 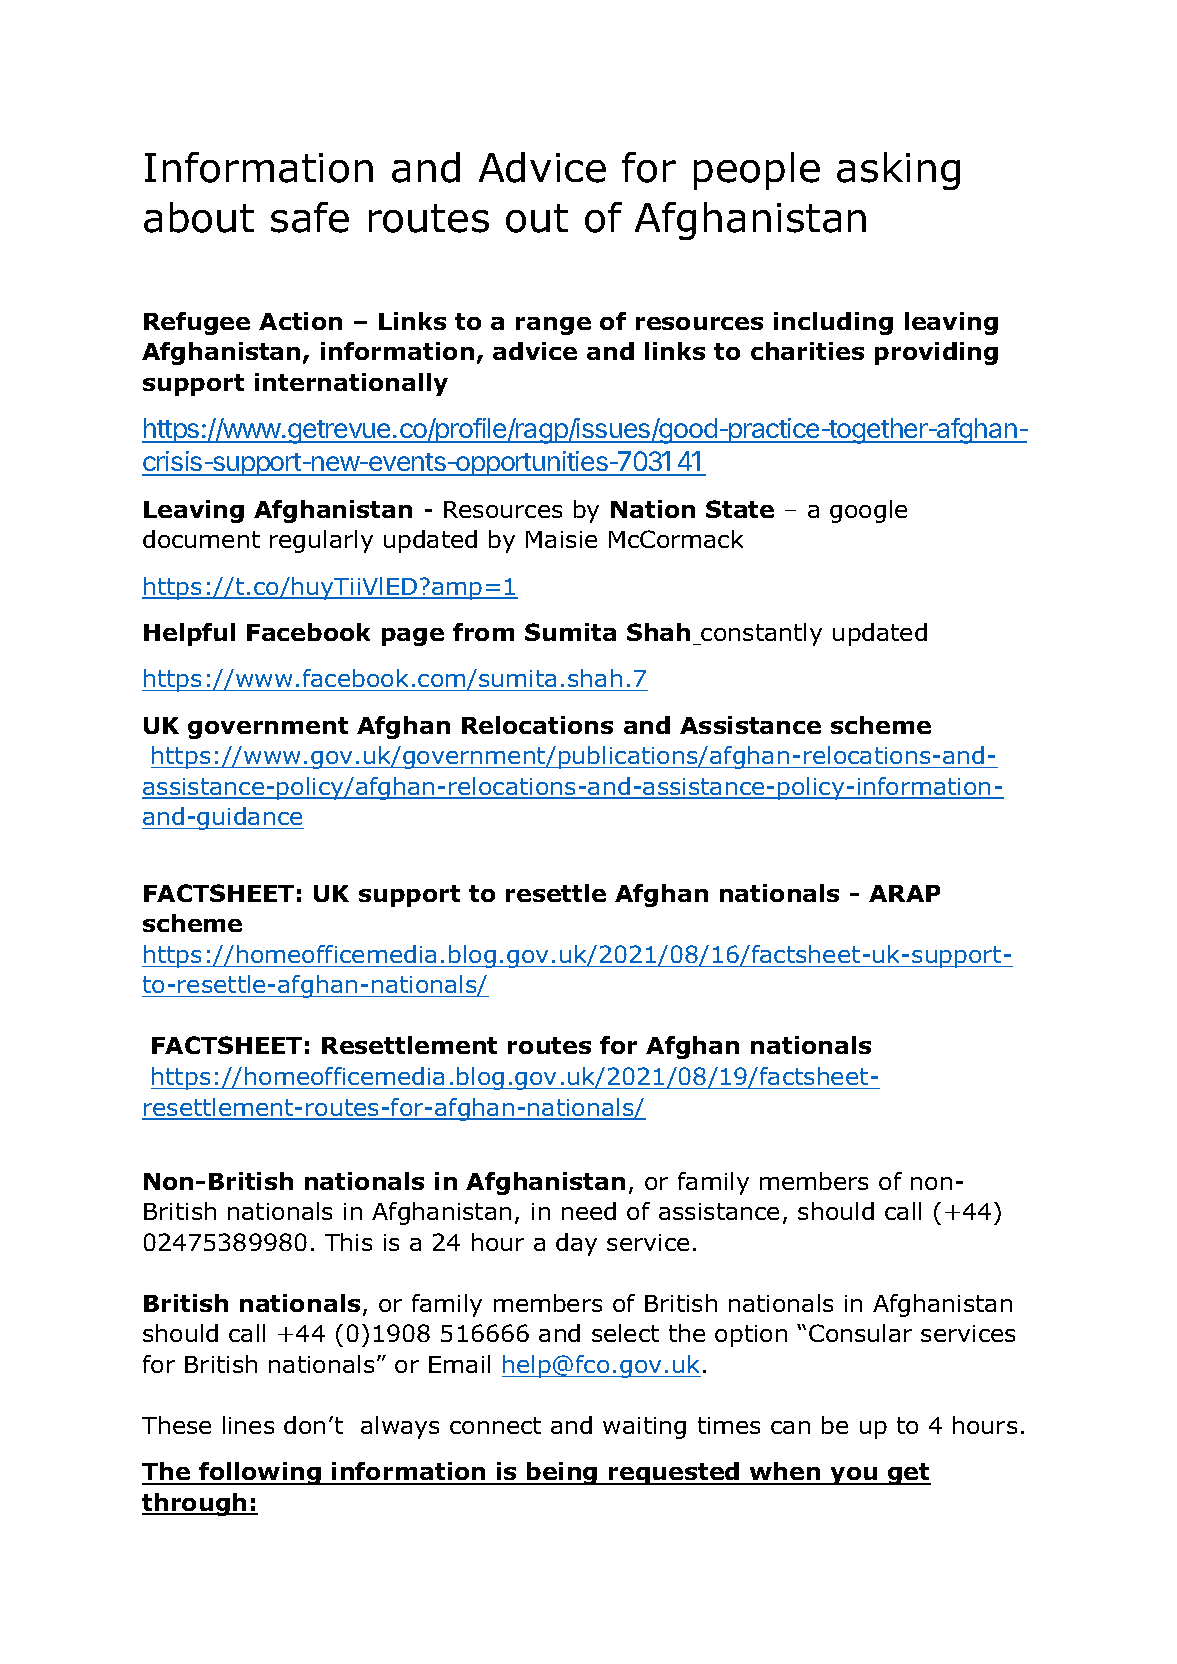 What do you see at coordinates (348, 1242) in the page?
I see `This` at bounding box center [348, 1242].
